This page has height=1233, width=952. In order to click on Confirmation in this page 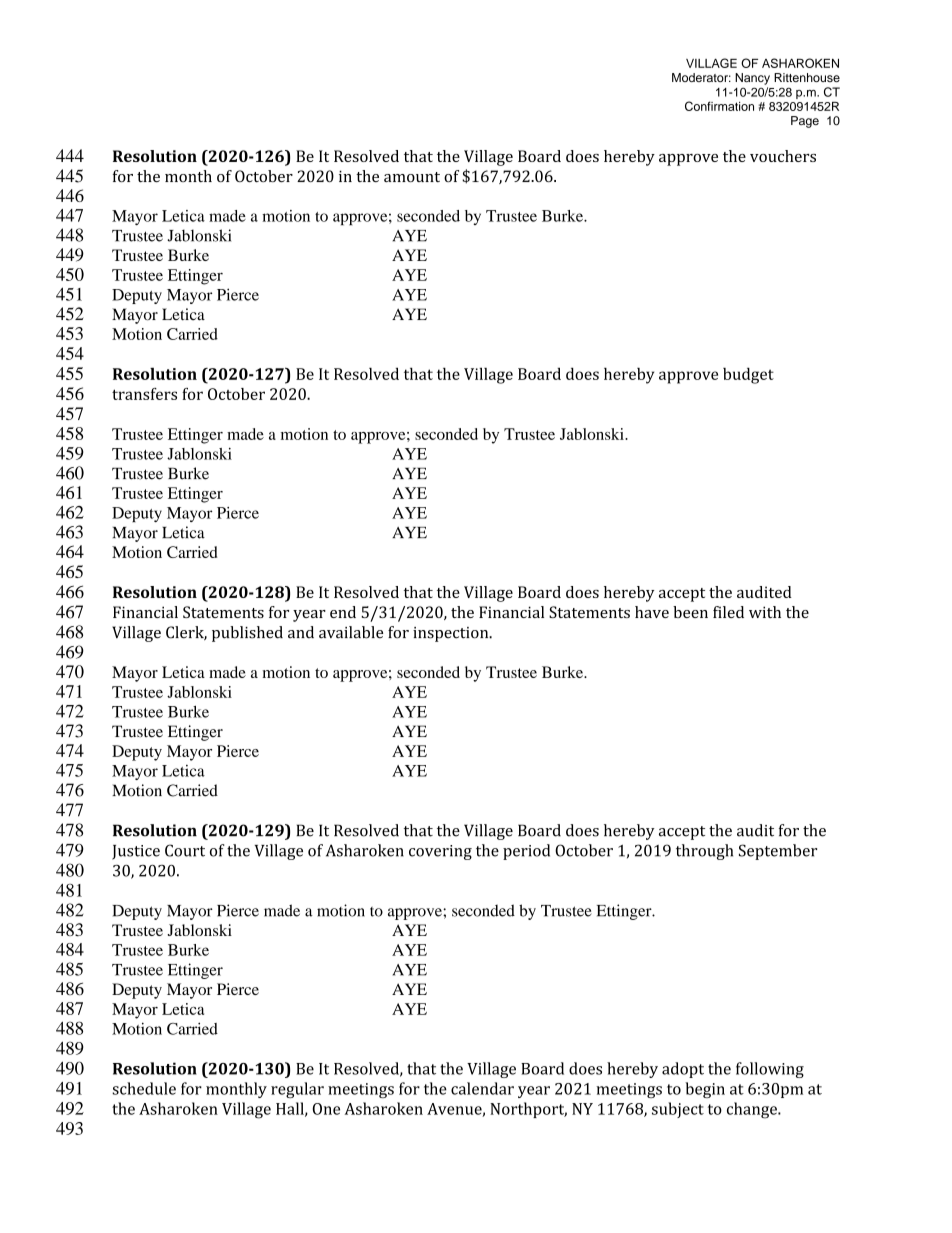, I will do `click(719, 106)`.
